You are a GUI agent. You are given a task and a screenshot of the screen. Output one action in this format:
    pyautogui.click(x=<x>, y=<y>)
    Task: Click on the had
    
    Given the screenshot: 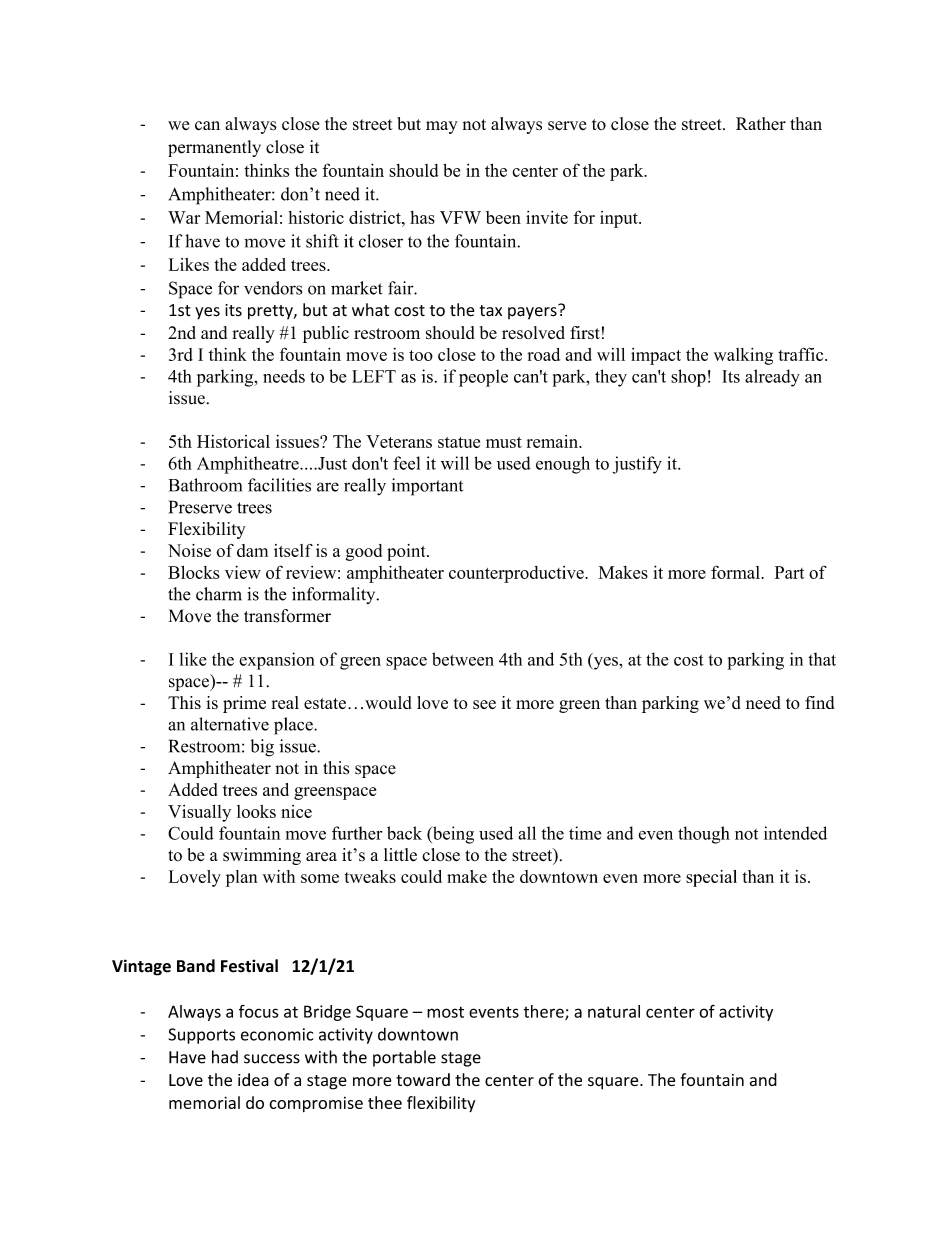 What is the action you would take?
    pyautogui.click(x=225, y=1057)
